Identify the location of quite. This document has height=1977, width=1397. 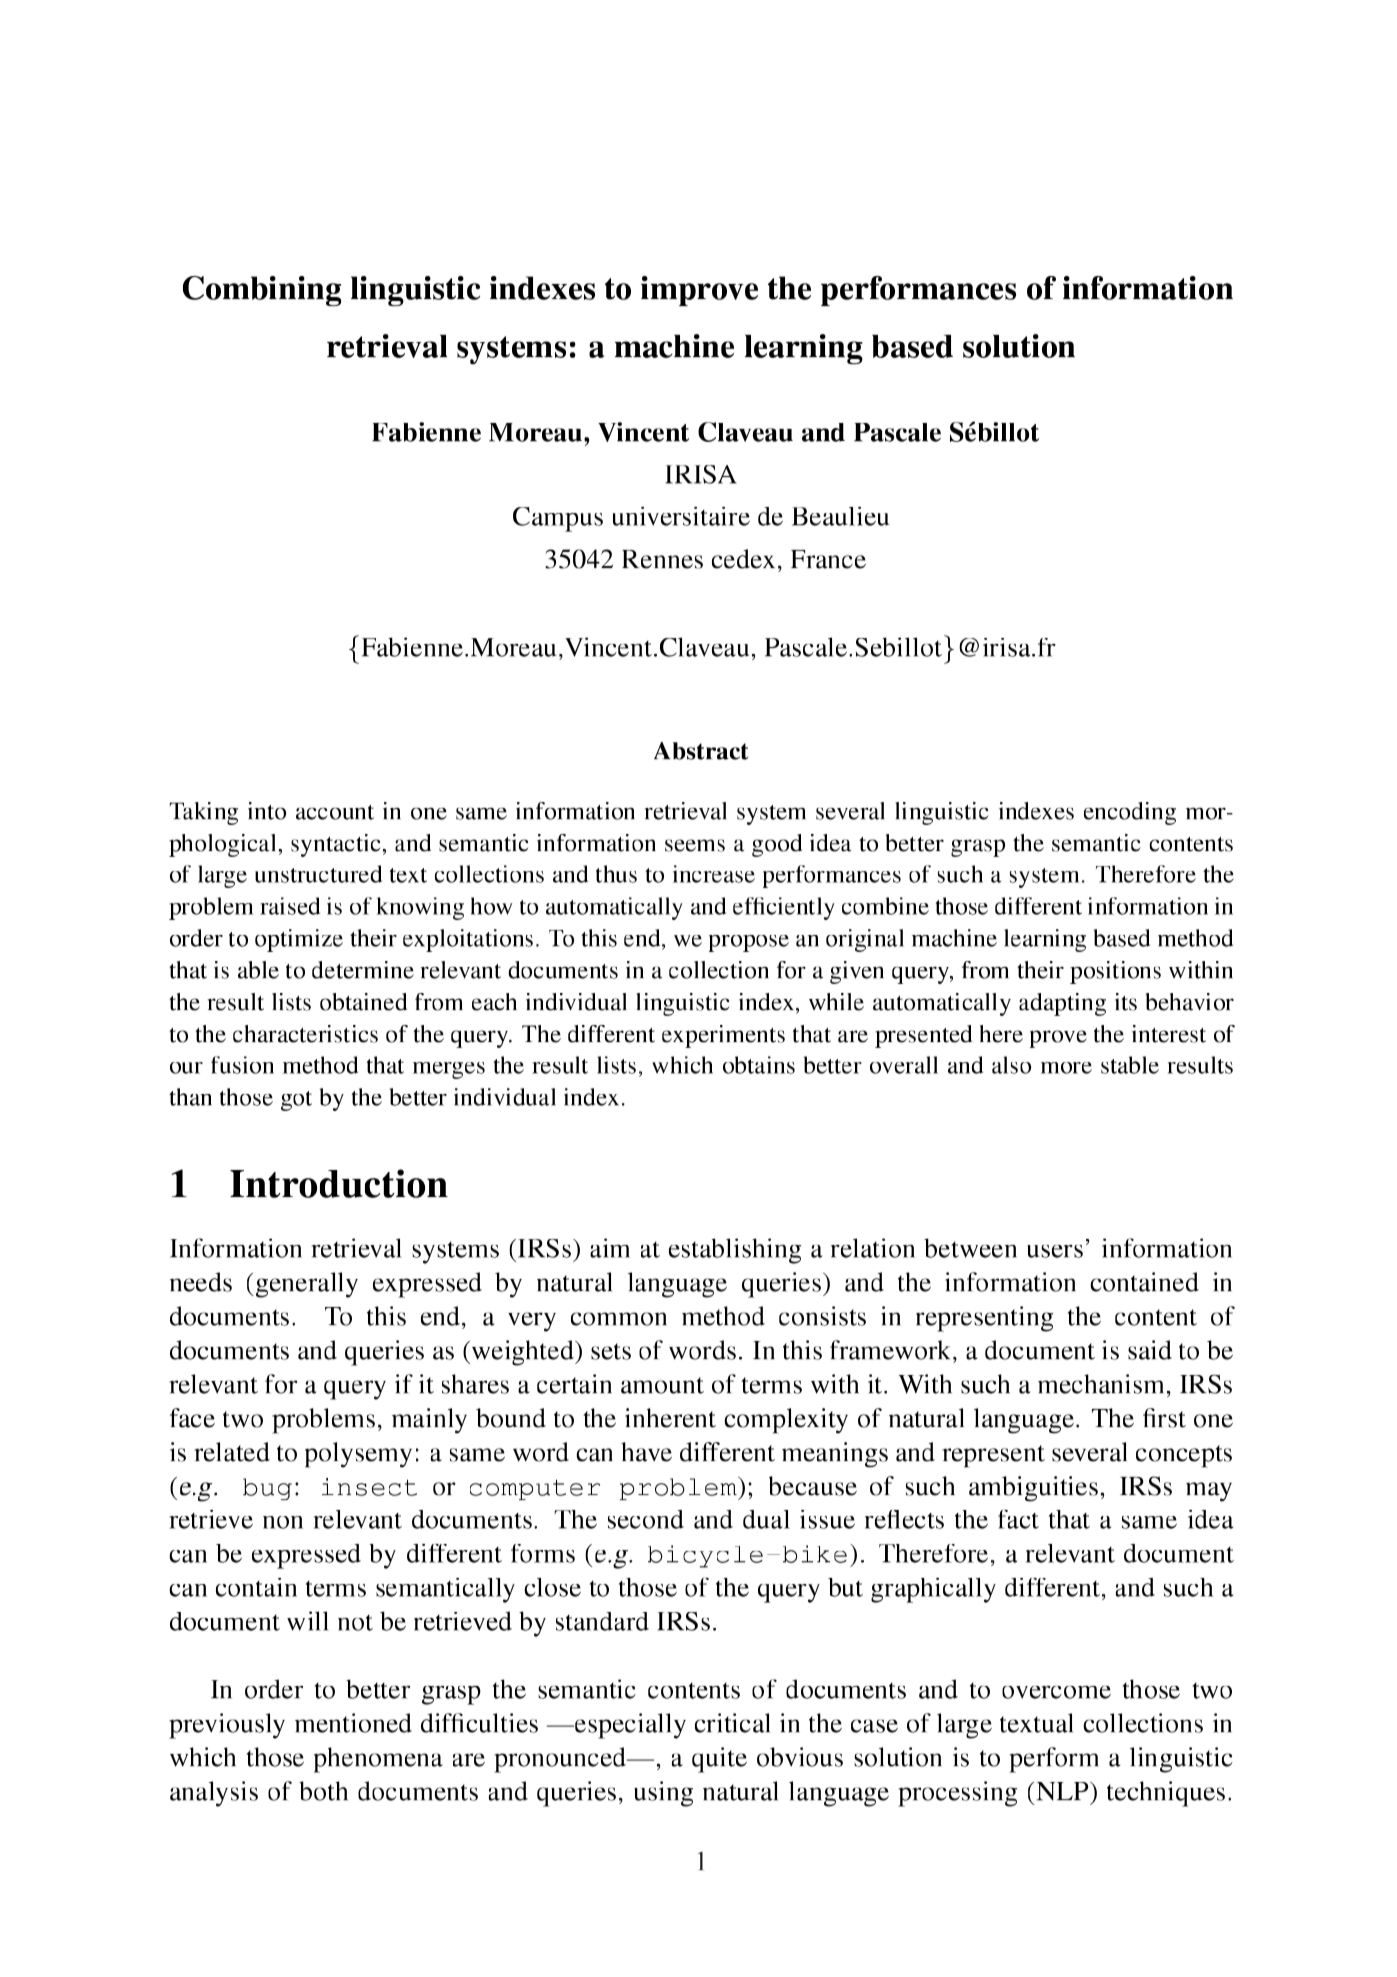
(719, 1760).
